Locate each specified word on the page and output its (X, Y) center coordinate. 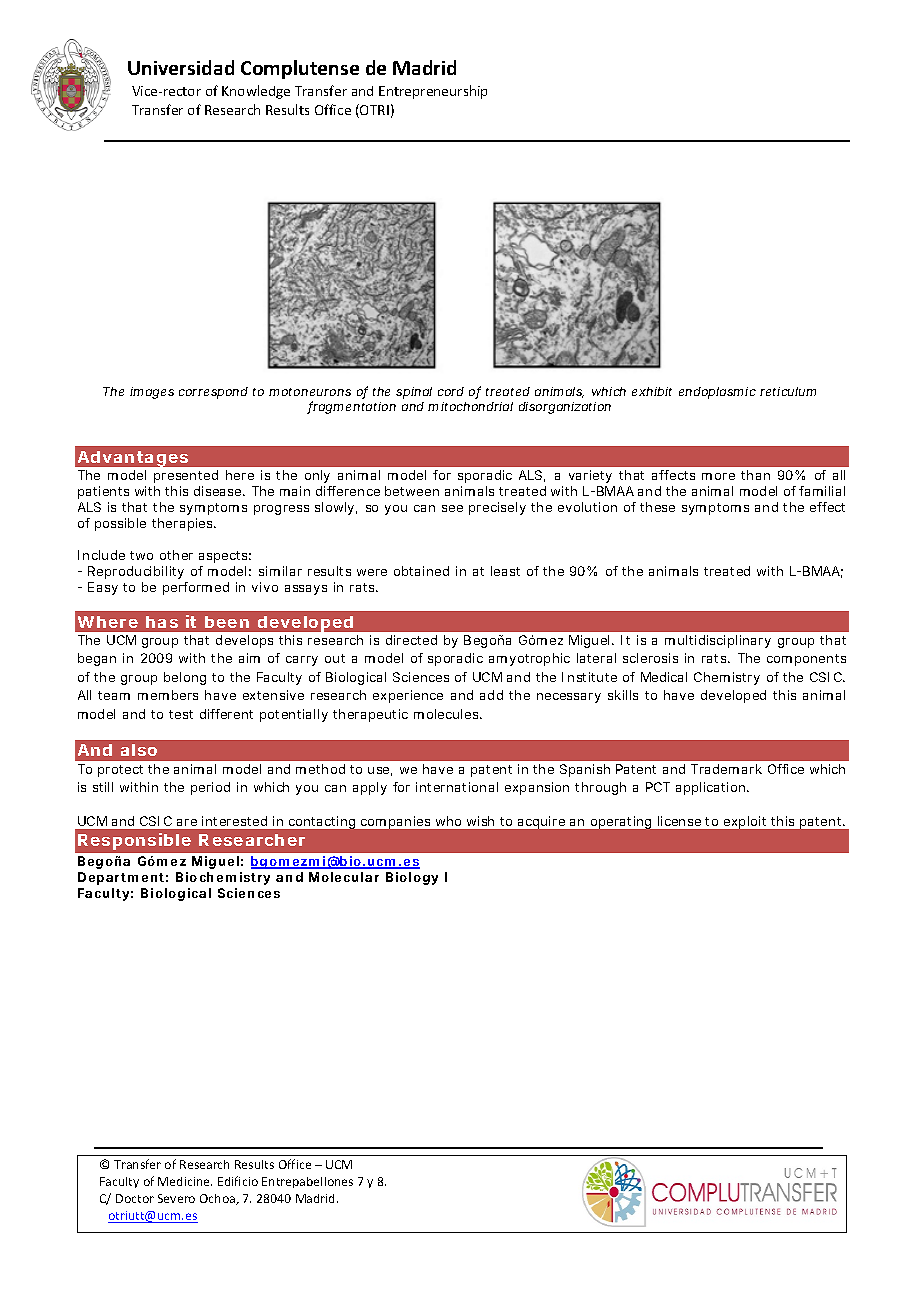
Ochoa (219, 1199)
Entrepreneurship (433, 92)
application (712, 788)
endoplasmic (717, 393)
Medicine (185, 1181)
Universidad (181, 67)
